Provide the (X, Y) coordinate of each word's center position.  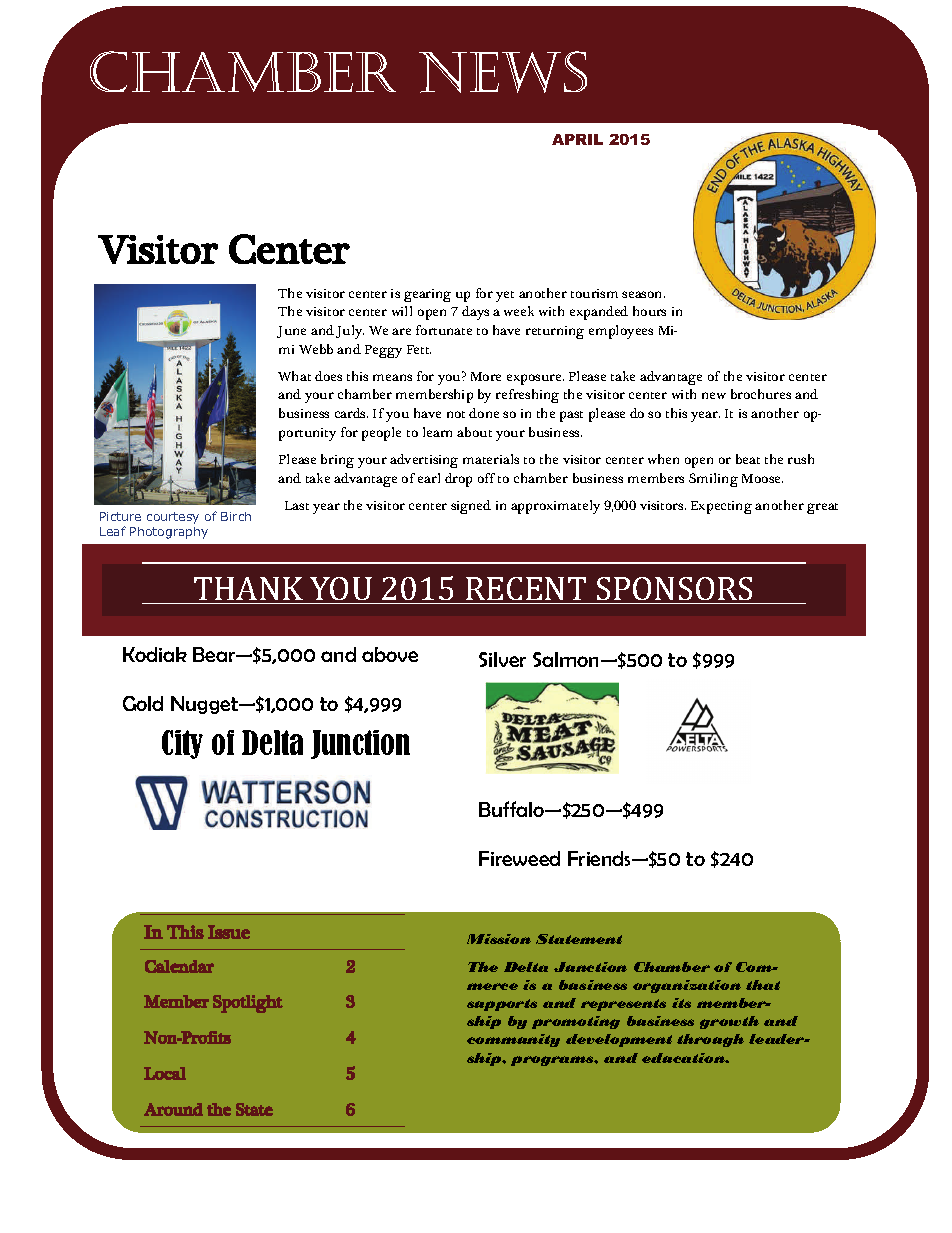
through (710, 1040)
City (182, 744)
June (291, 332)
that (763, 985)
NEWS (503, 72)
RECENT (526, 588)
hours (649, 311)
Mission (499, 939)
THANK (248, 588)
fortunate (444, 330)
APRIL (577, 139)
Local (165, 1073)
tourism (594, 293)
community (513, 1040)
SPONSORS (674, 588)
